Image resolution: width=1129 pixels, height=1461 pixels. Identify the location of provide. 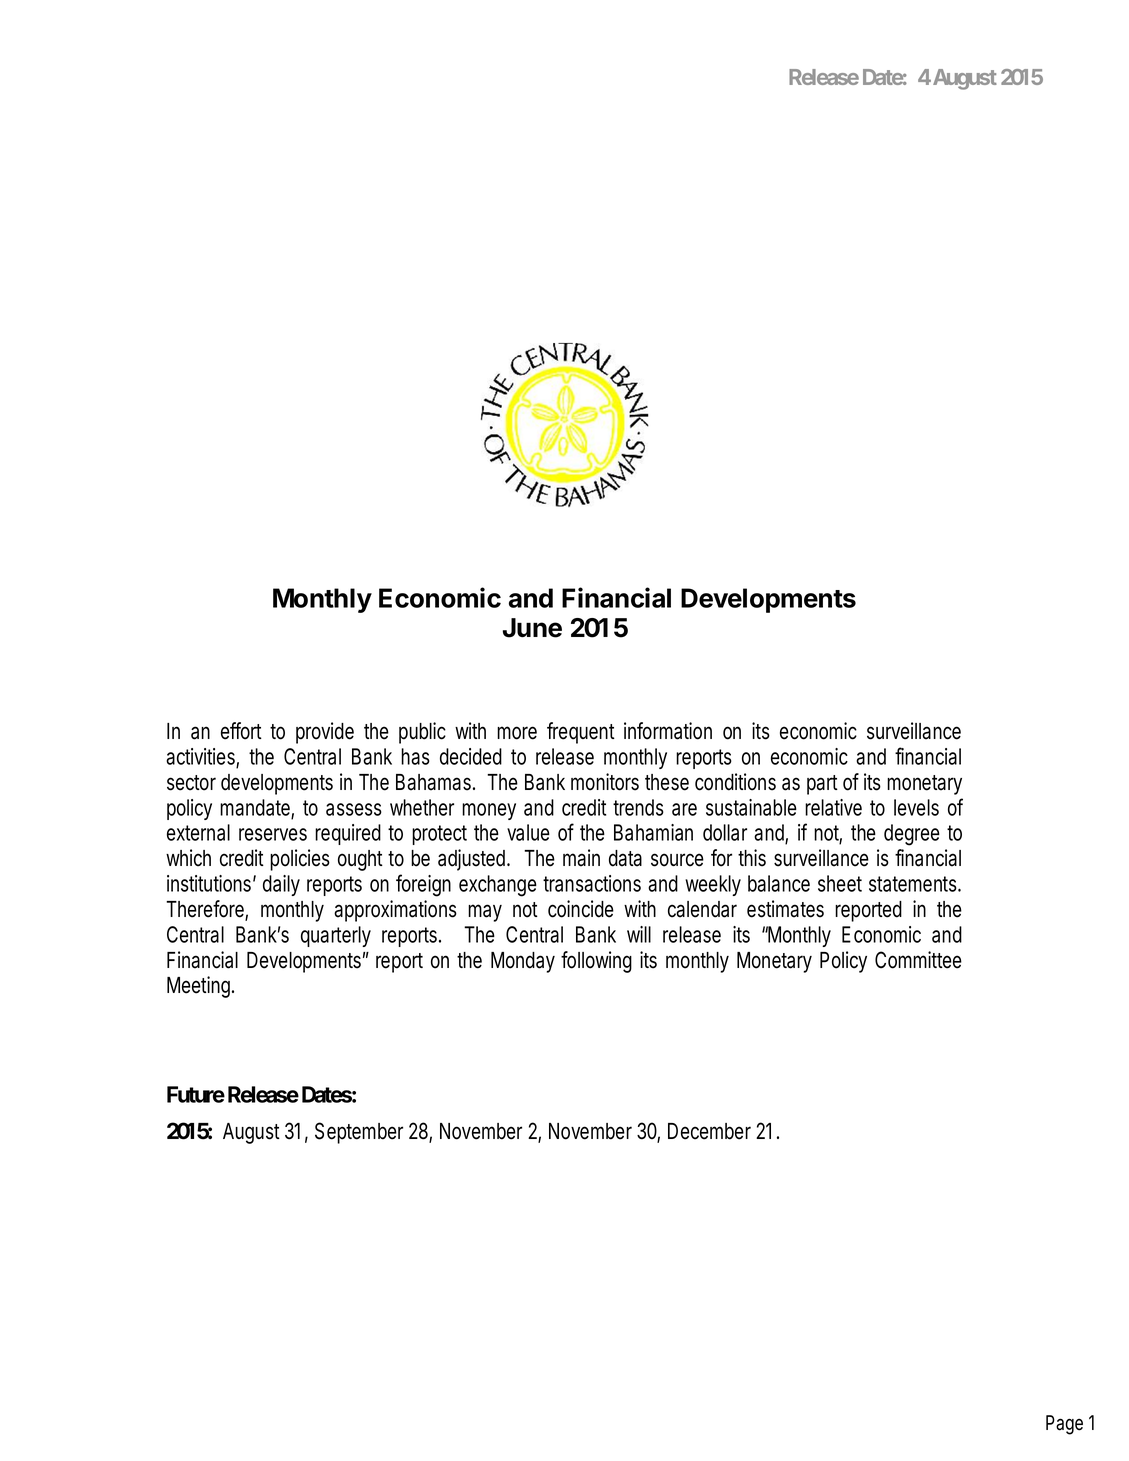
(325, 733).
